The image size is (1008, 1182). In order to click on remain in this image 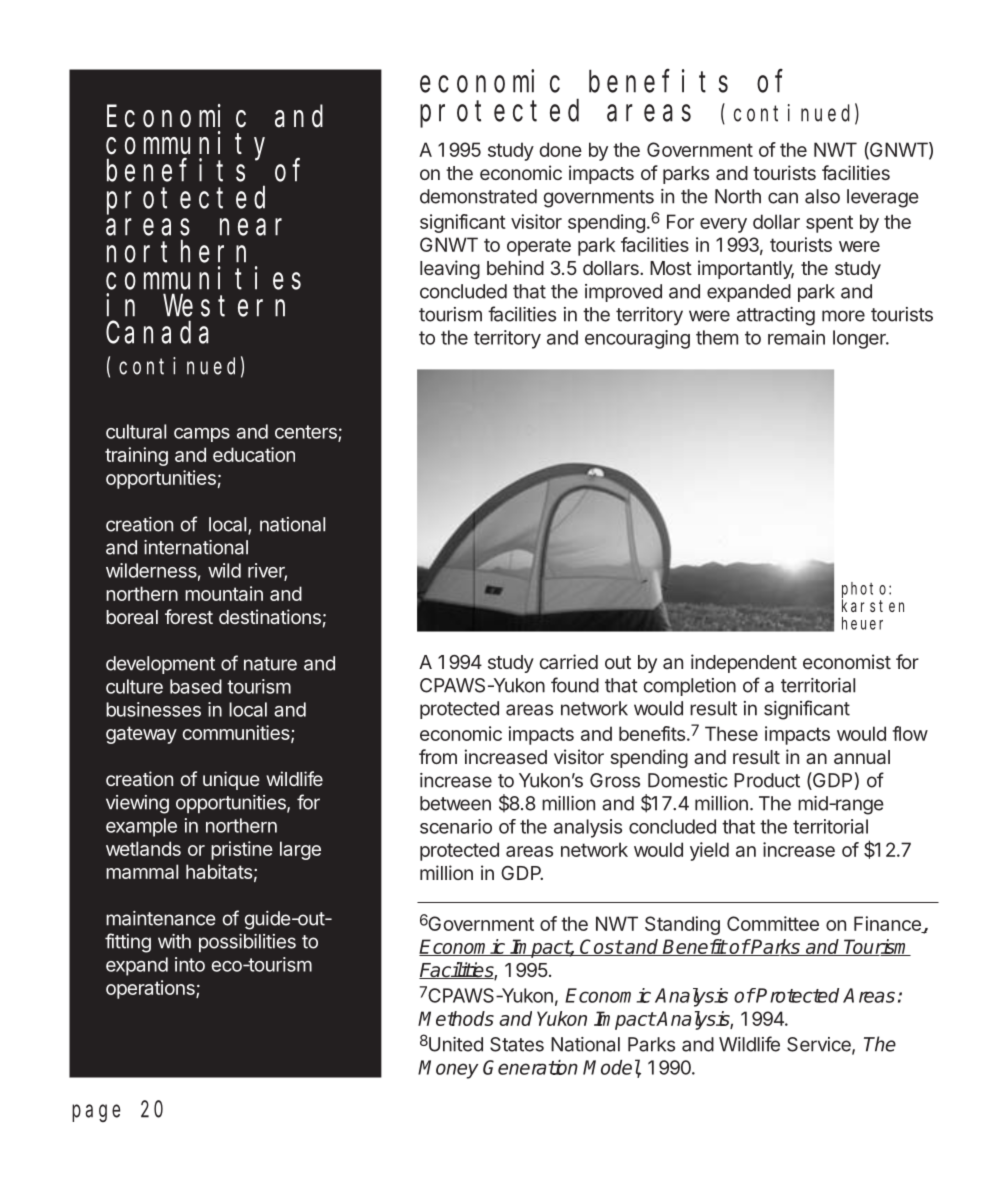, I will do `click(796, 337)`.
